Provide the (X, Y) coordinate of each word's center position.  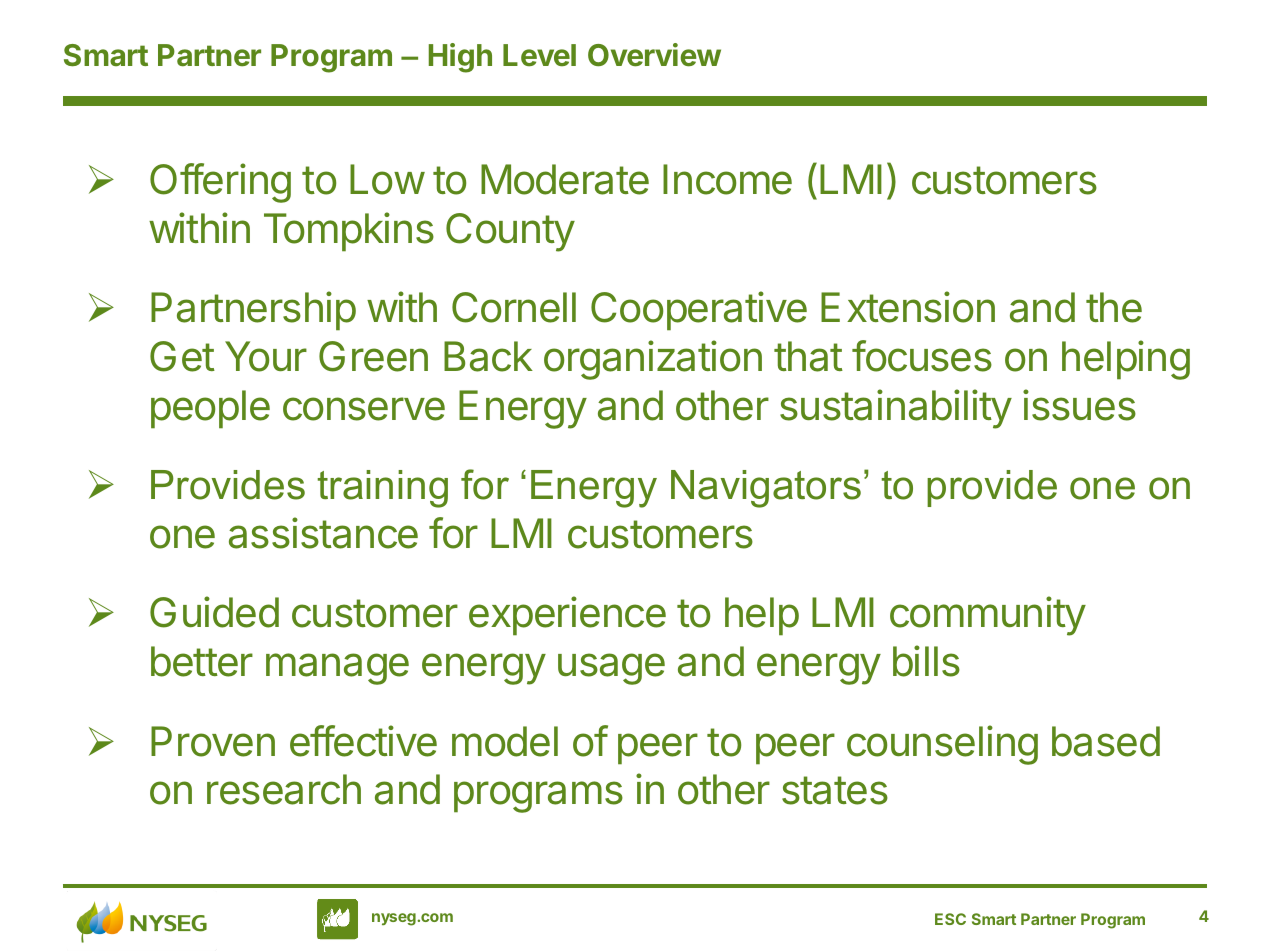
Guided (214, 612)
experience (567, 616)
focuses (922, 356)
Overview (654, 55)
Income (727, 179)
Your (266, 356)
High (460, 58)
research (284, 789)
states (835, 790)
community (988, 616)
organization (653, 360)
